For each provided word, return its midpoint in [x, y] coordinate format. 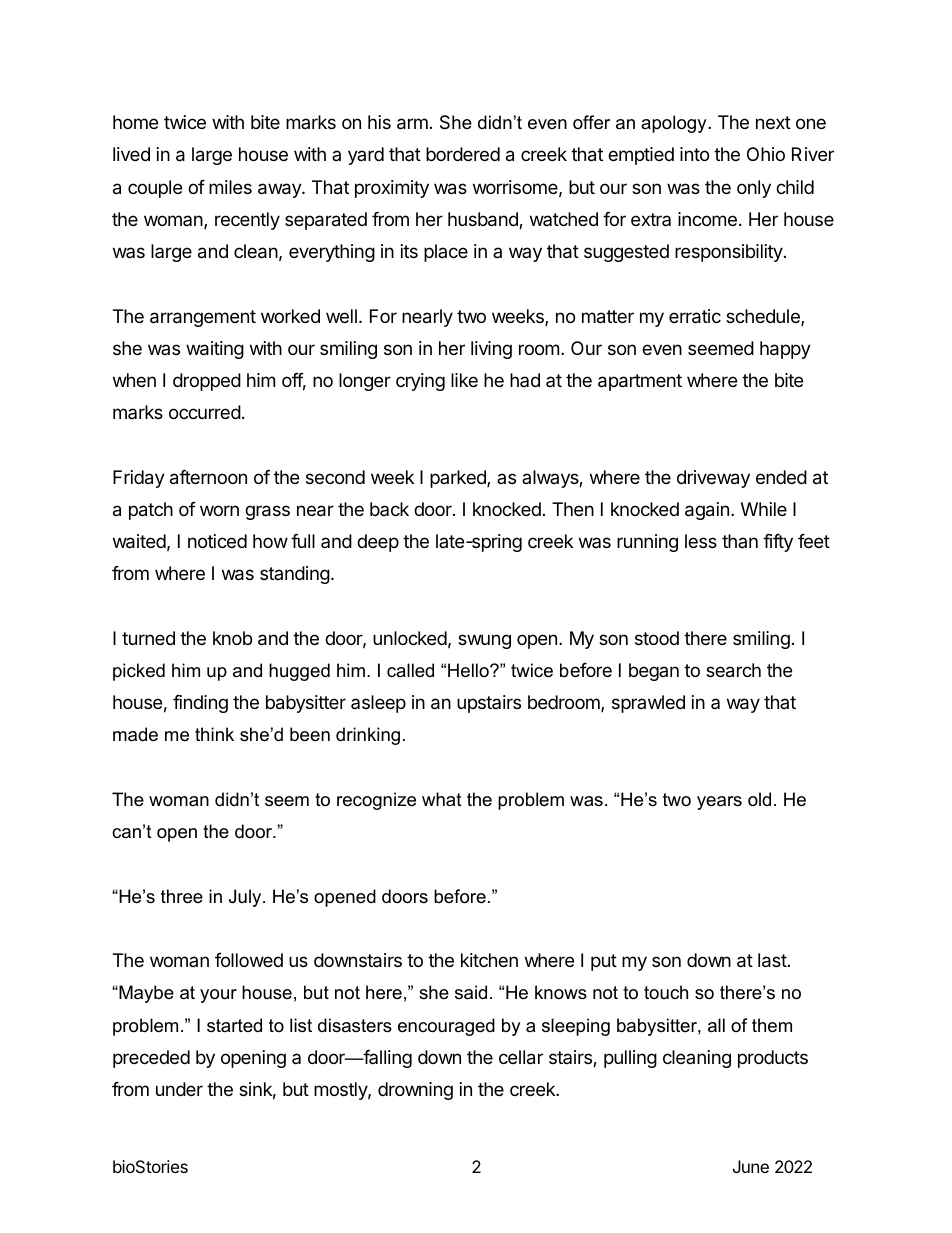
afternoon [208, 477]
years [719, 803]
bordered [463, 154]
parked [459, 479]
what [442, 799]
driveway [713, 479]
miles [230, 187]
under [179, 1089]
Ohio [766, 154]
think [214, 734]
